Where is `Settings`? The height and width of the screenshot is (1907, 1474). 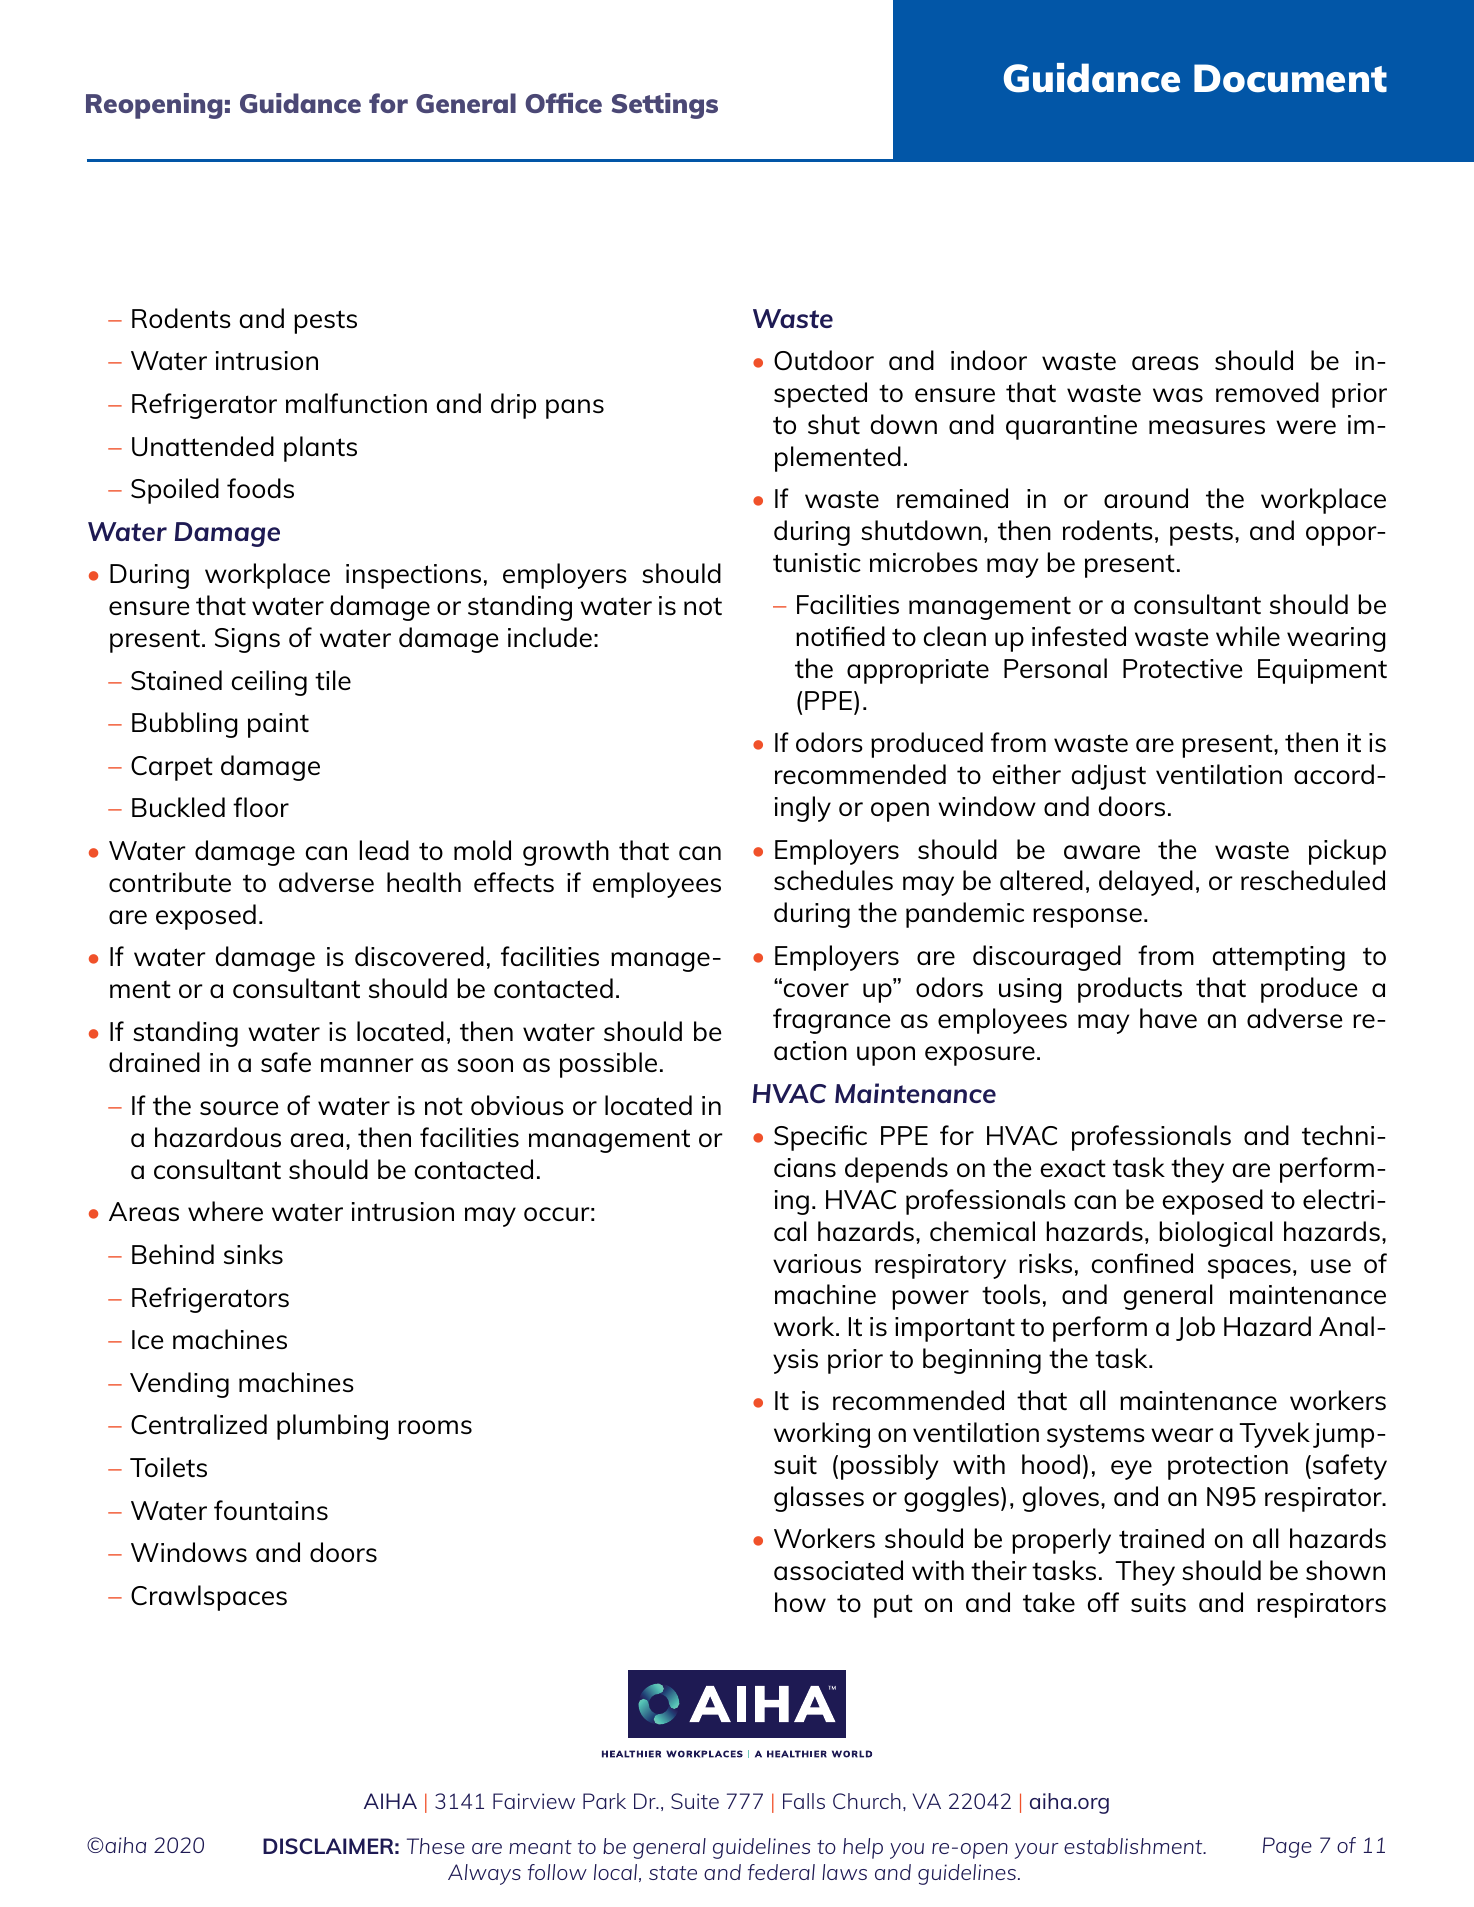 Settings is located at coordinates (665, 106).
